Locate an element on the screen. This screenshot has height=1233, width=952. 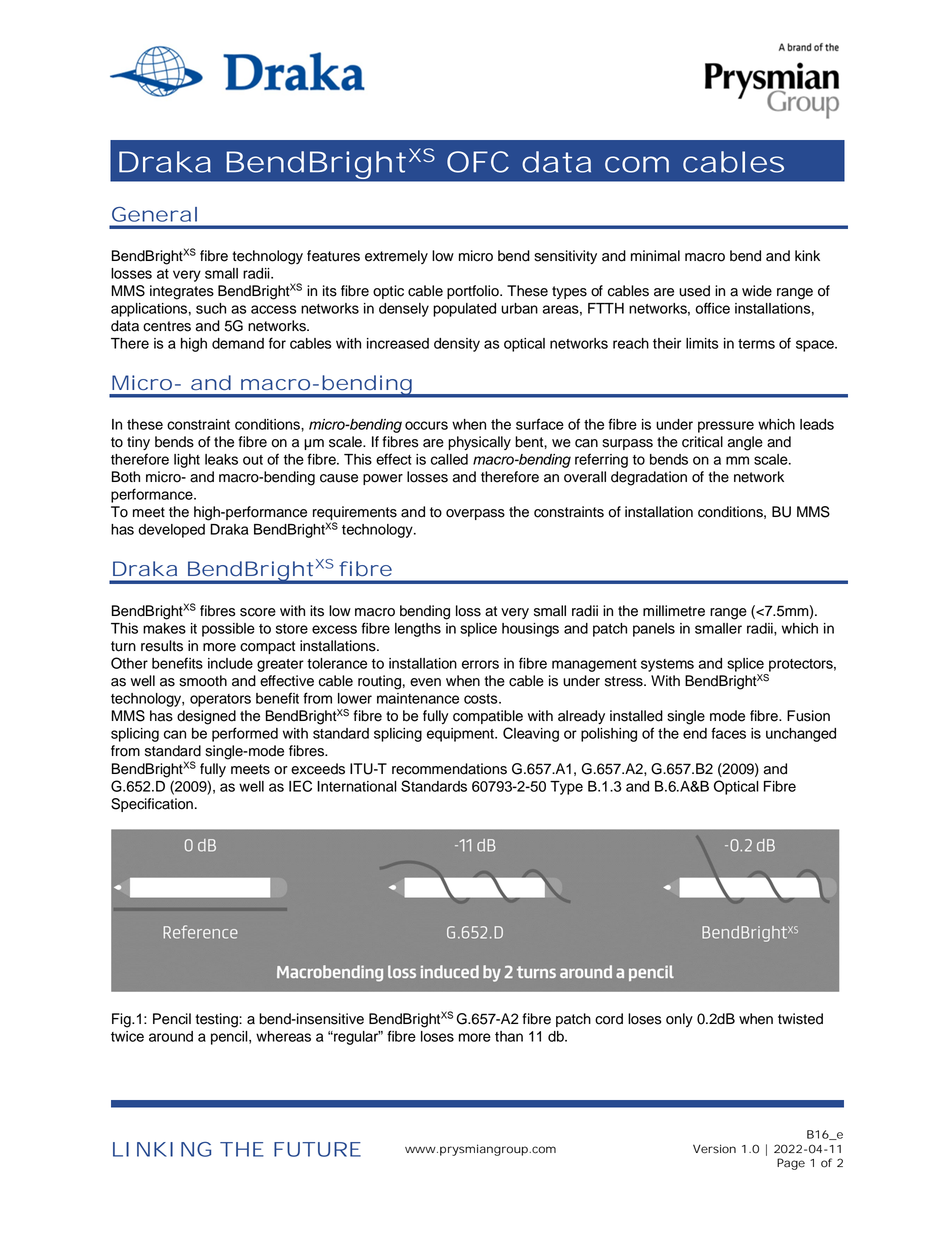
density is located at coordinates (457, 345).
